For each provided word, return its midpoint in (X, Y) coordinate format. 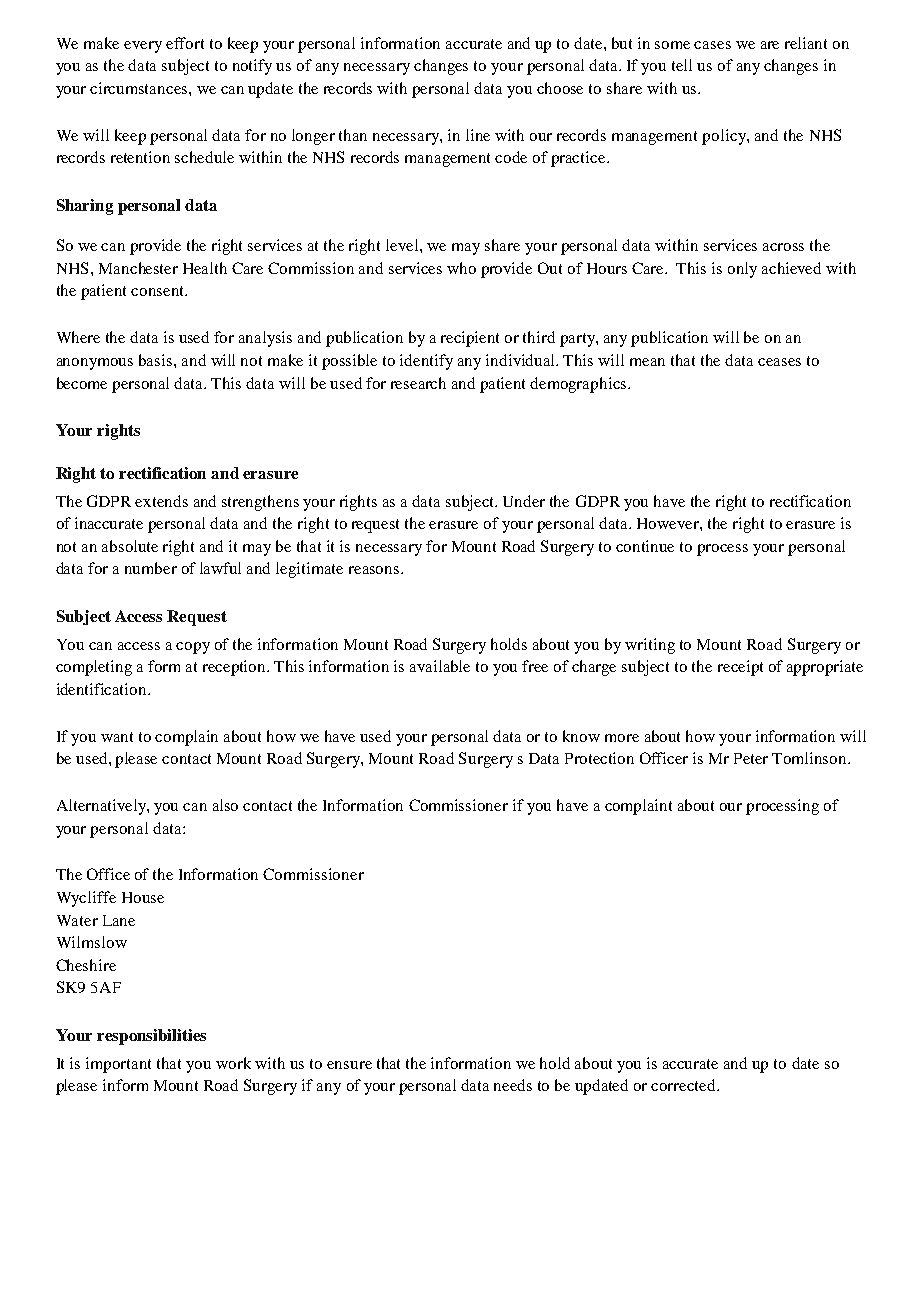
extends (161, 501)
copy (193, 648)
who (461, 268)
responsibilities (151, 1037)
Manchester (138, 268)
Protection (599, 758)
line (478, 135)
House (143, 897)
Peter (751, 758)
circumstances (140, 88)
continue (645, 546)
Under (524, 501)
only (742, 270)
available (440, 666)
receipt (740, 668)
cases (712, 45)
